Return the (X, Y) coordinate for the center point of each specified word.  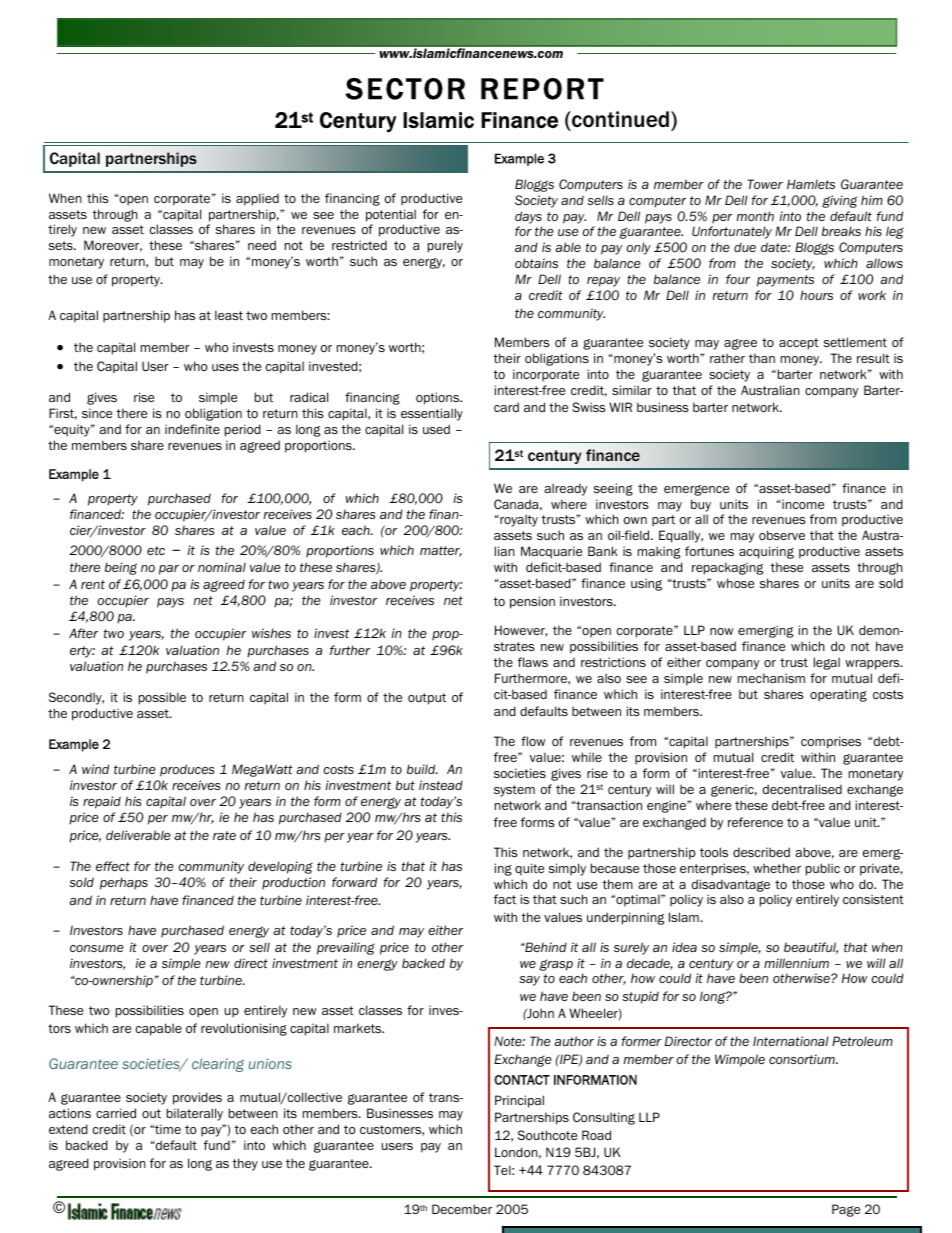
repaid (102, 802)
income (803, 504)
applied (257, 199)
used (436, 429)
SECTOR (405, 89)
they (245, 1164)
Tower (765, 184)
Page (846, 1210)
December (462, 1209)
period (243, 430)
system (514, 791)
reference (755, 822)
